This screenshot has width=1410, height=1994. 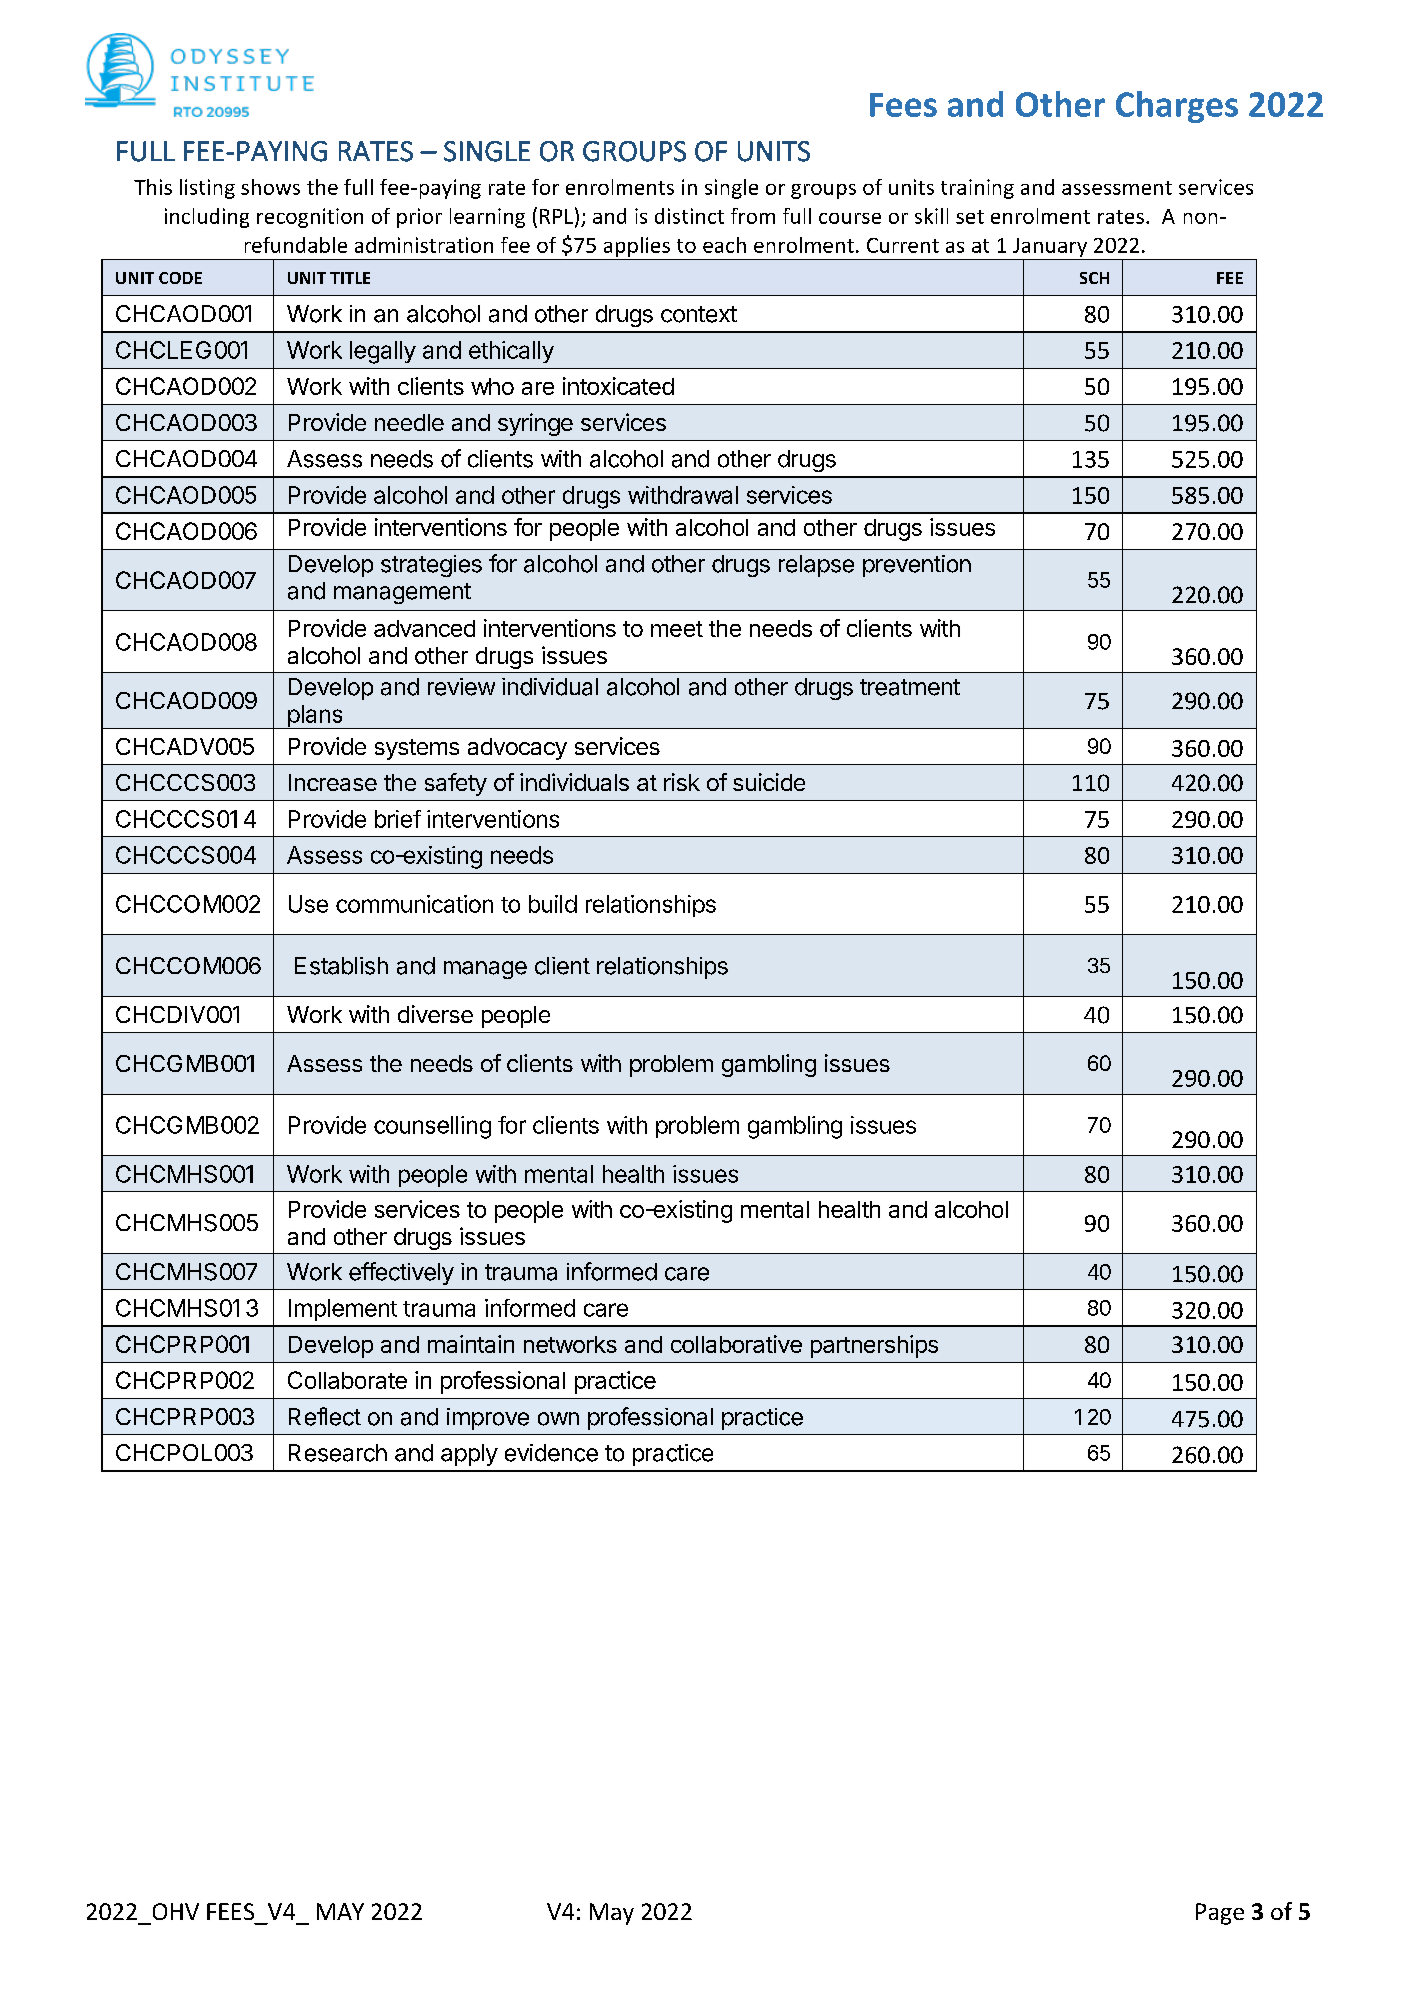 I want to click on partnerships, so click(x=874, y=1346).
